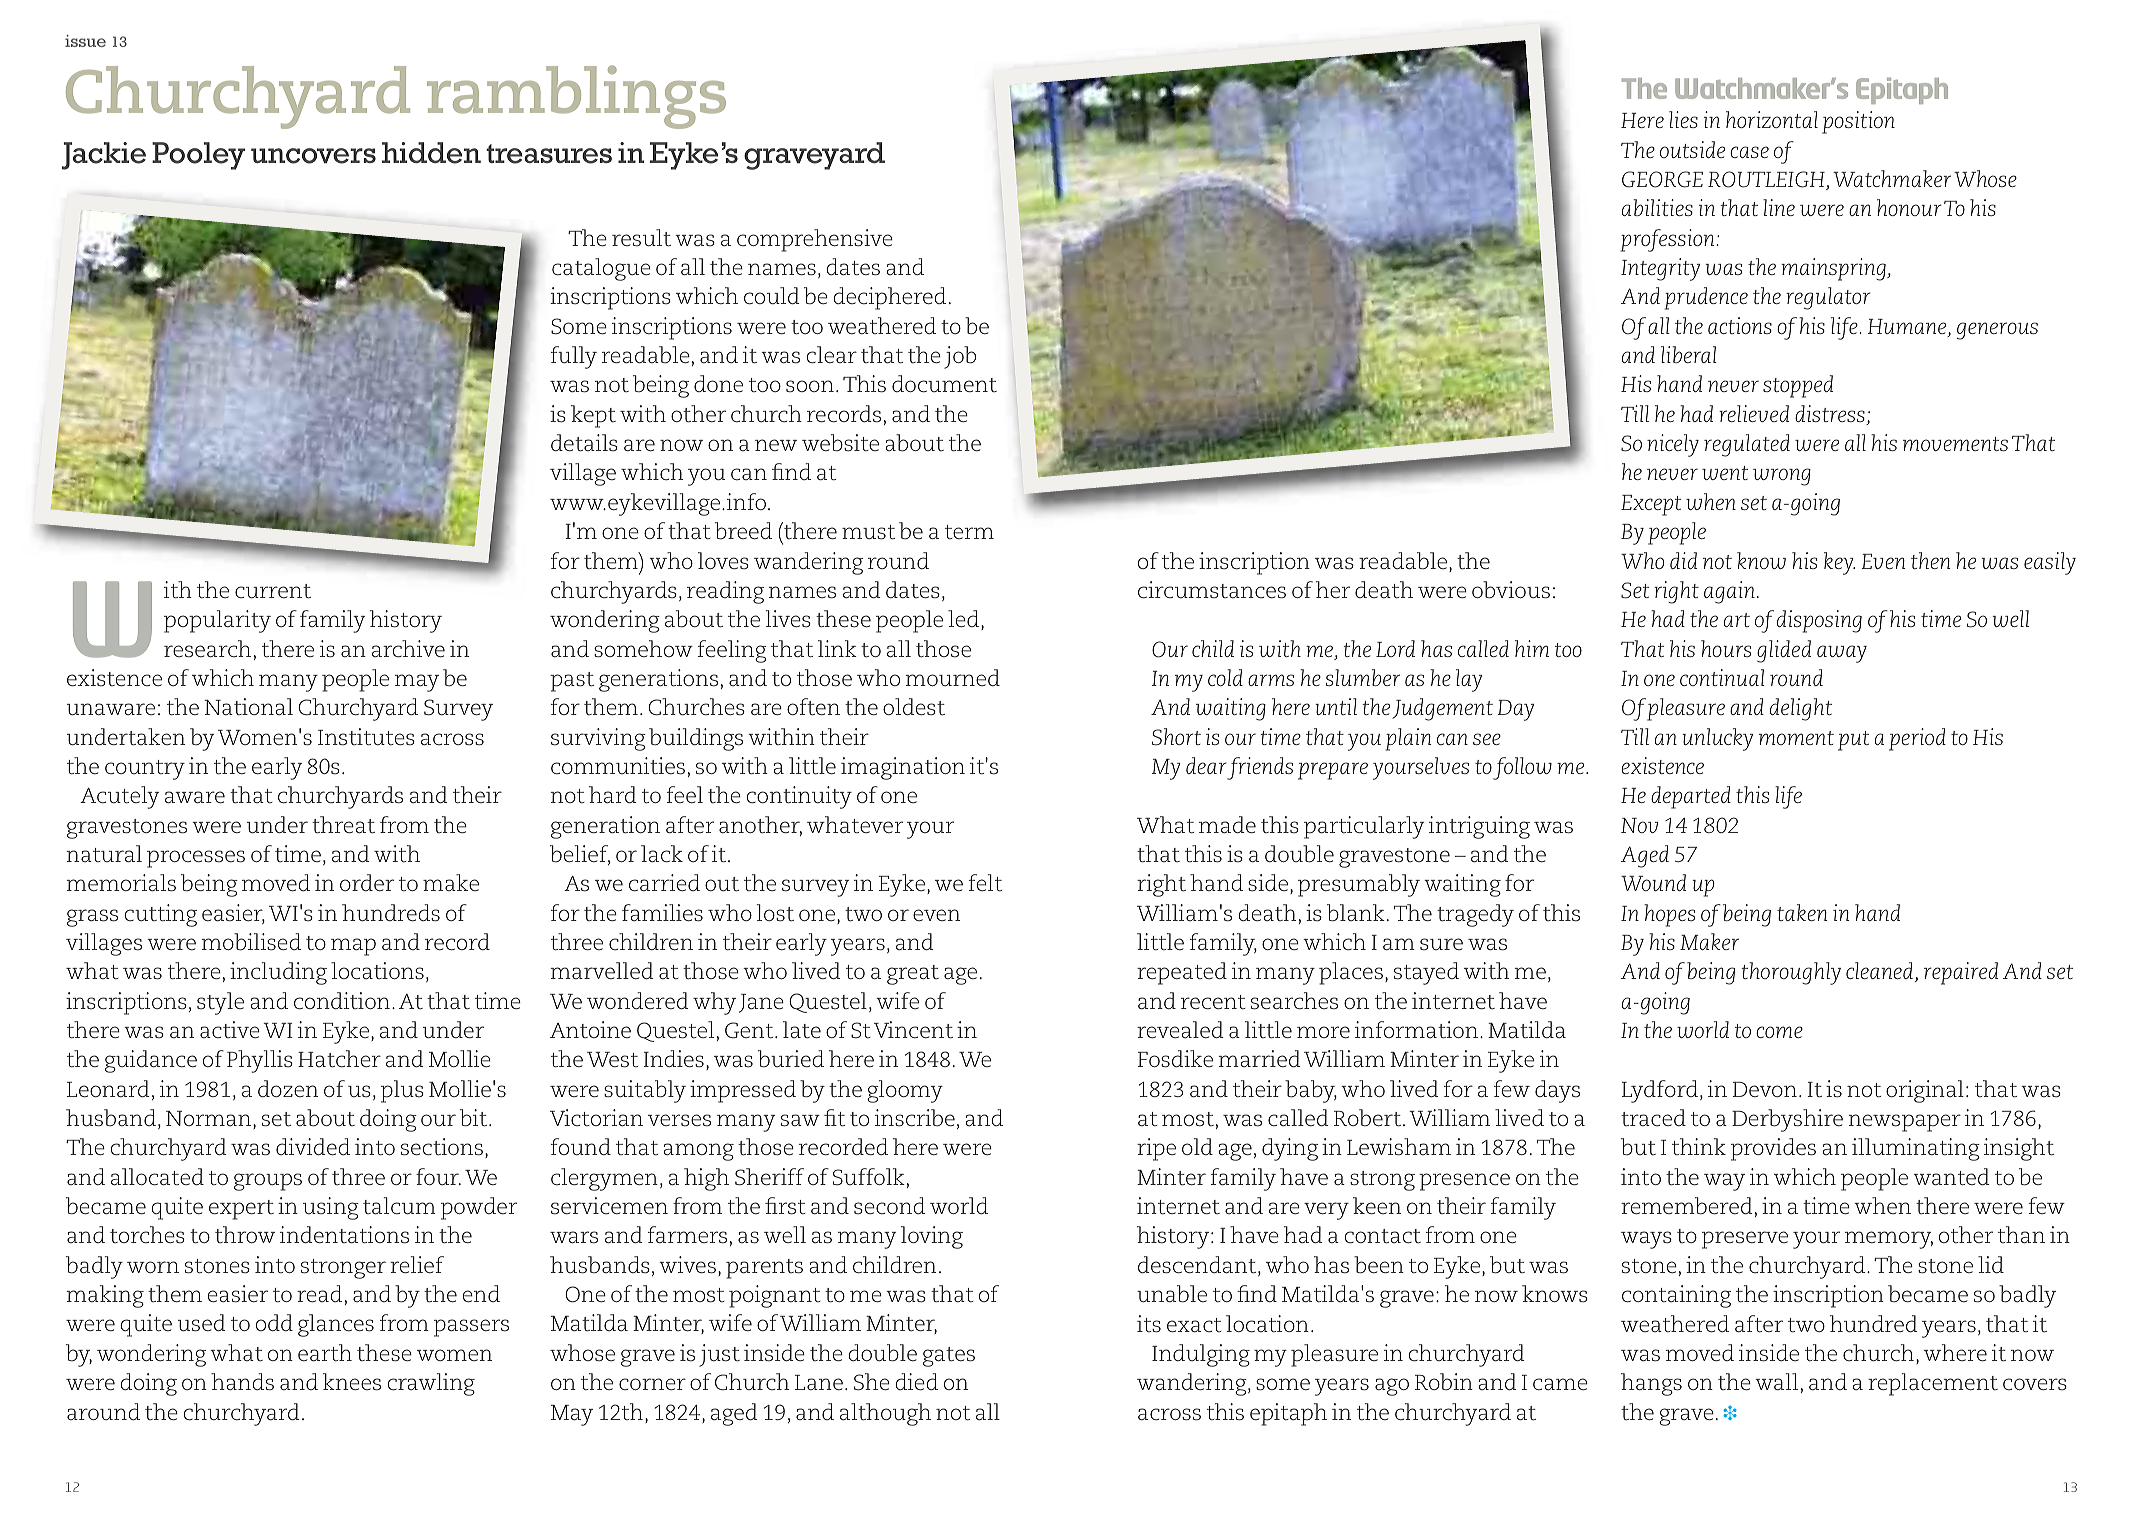  I want to click on moment, so click(1796, 738).
